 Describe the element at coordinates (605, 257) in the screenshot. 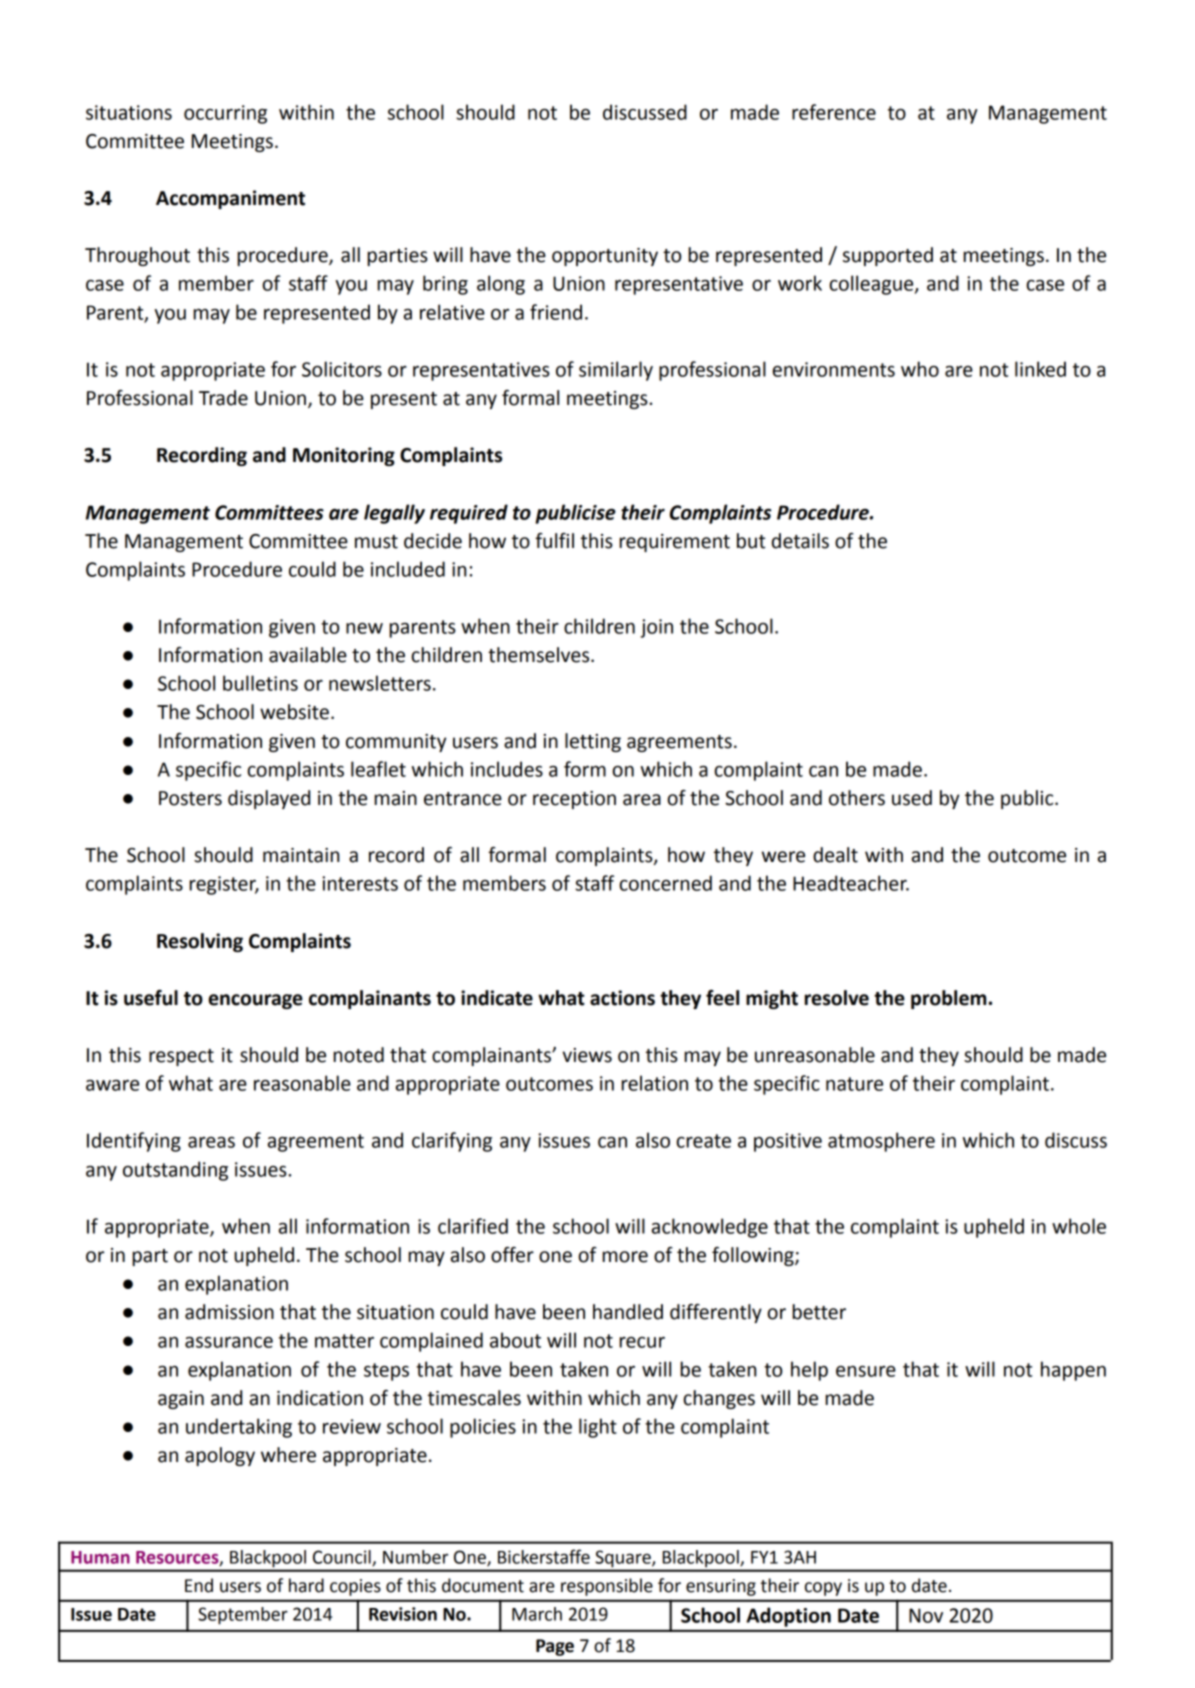

I see `opportunity` at that location.
